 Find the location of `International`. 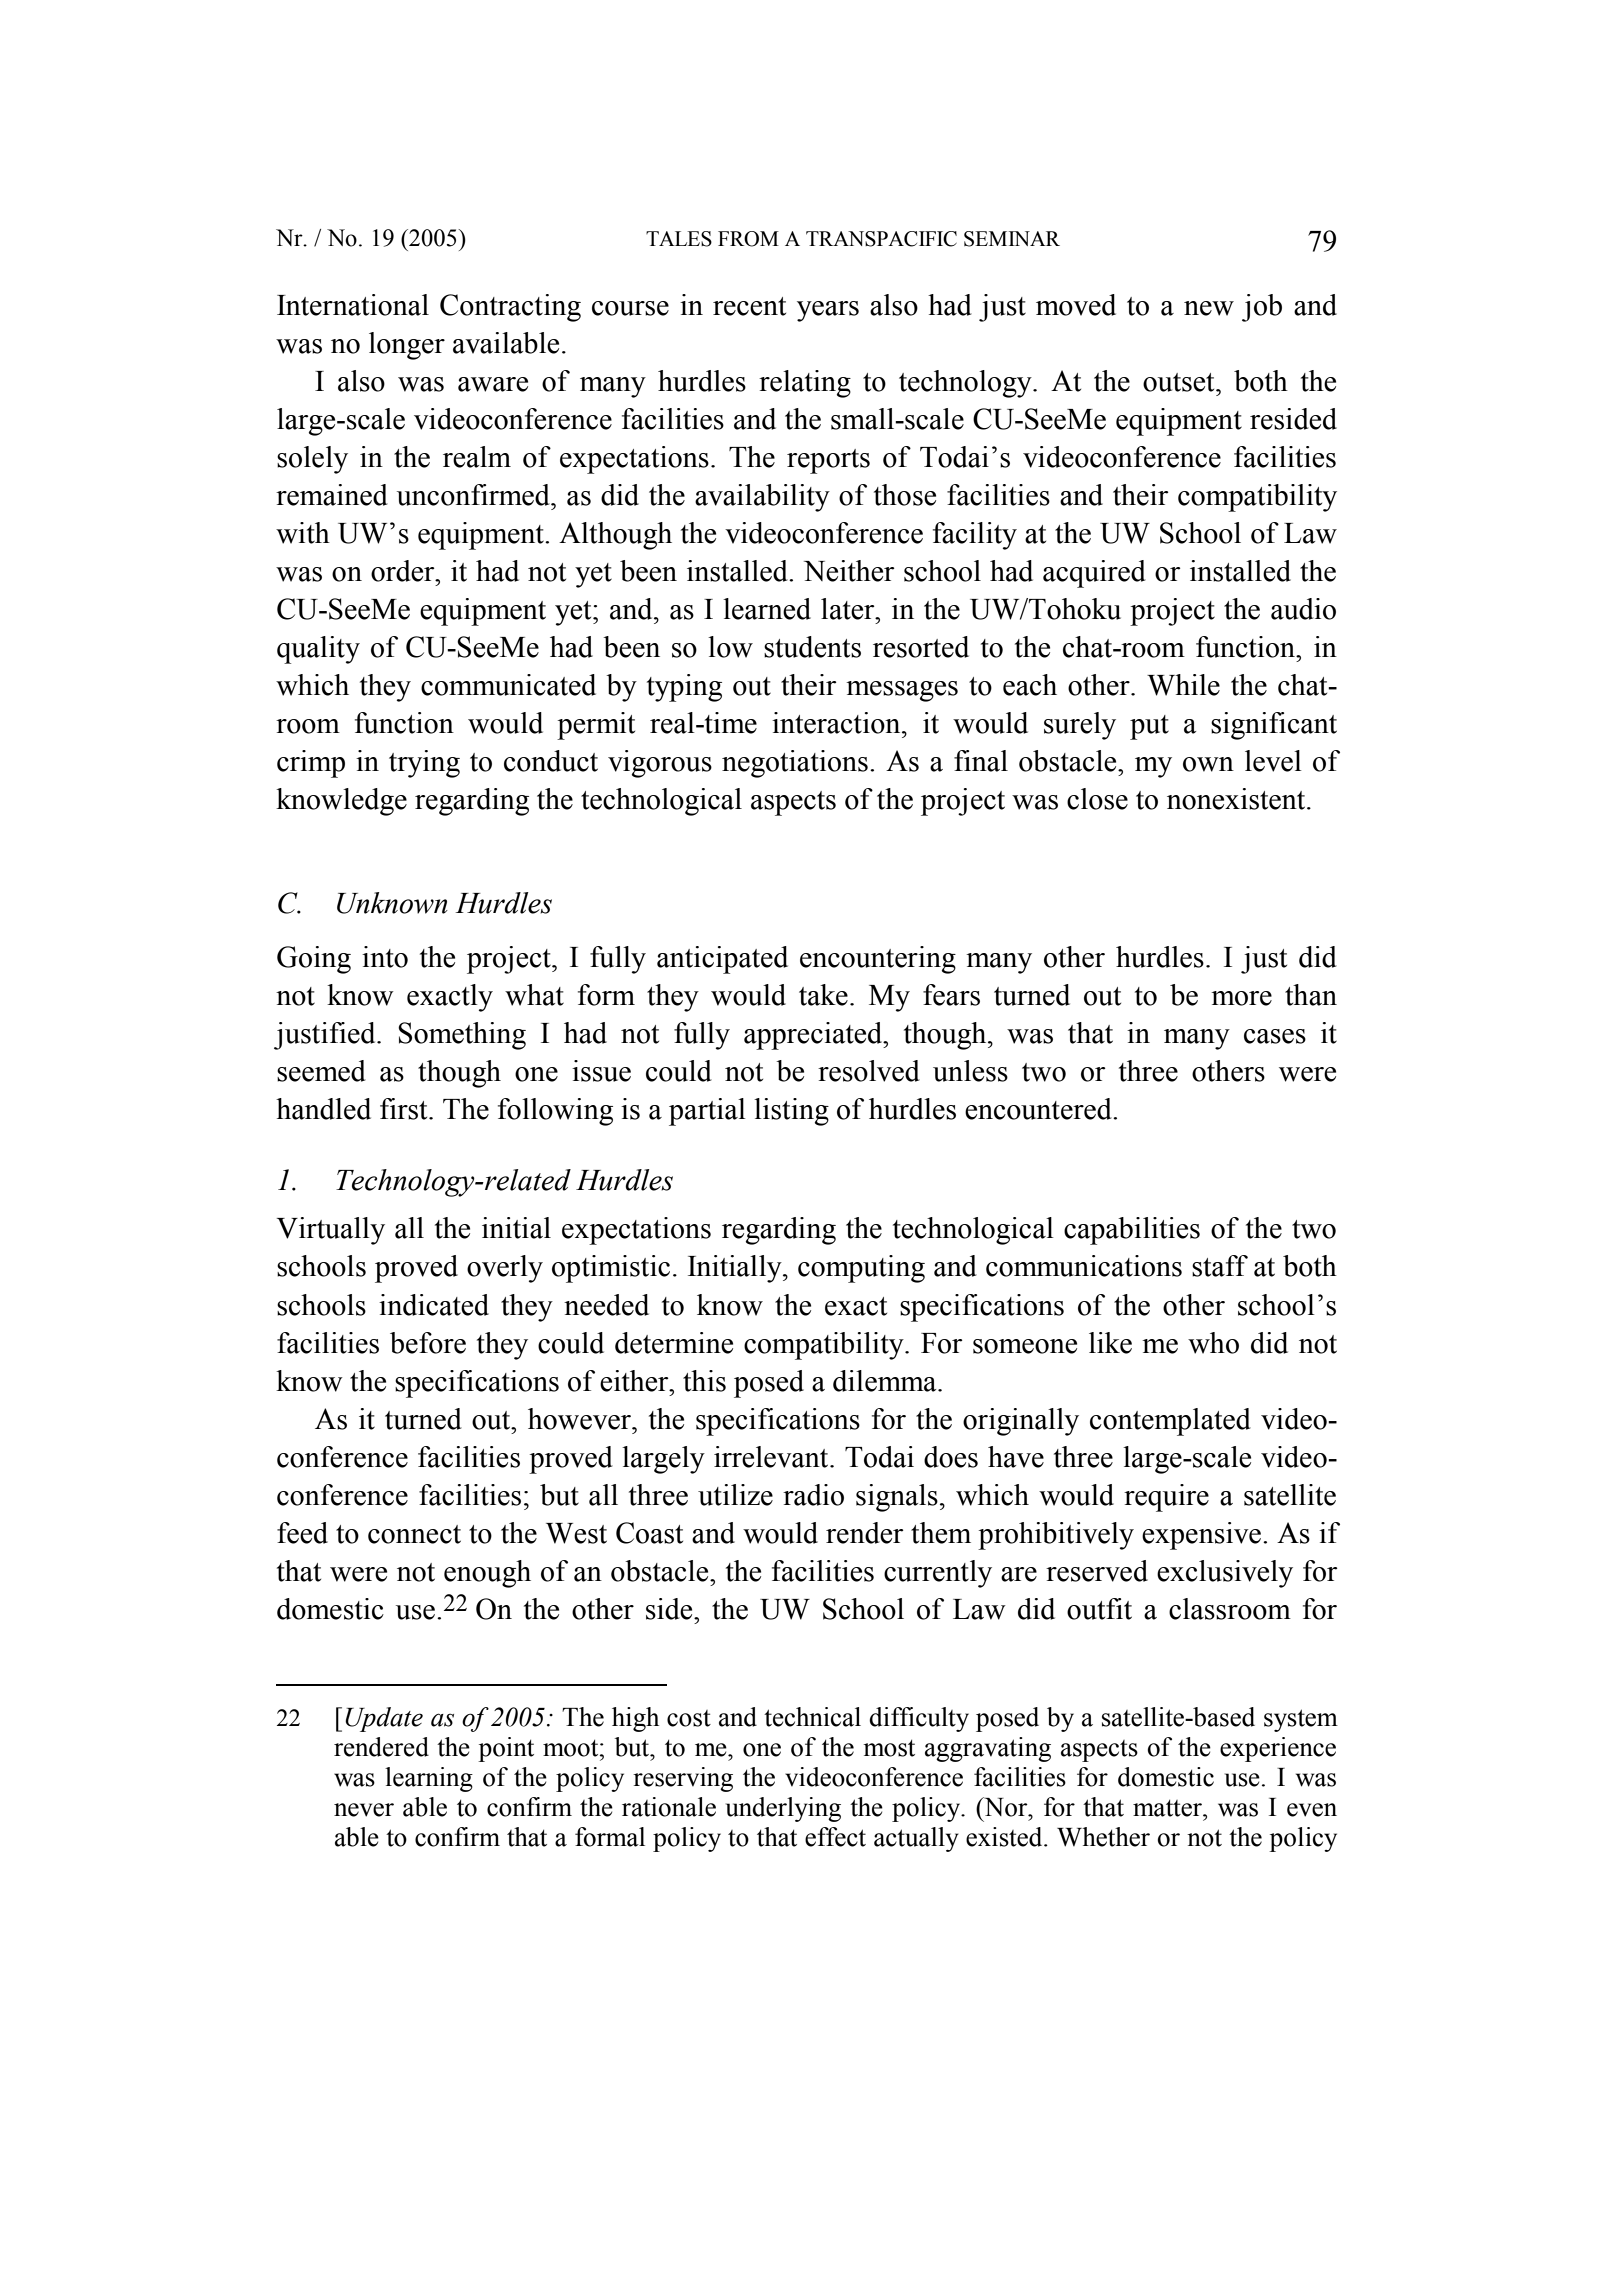

International is located at coordinates (353, 305).
